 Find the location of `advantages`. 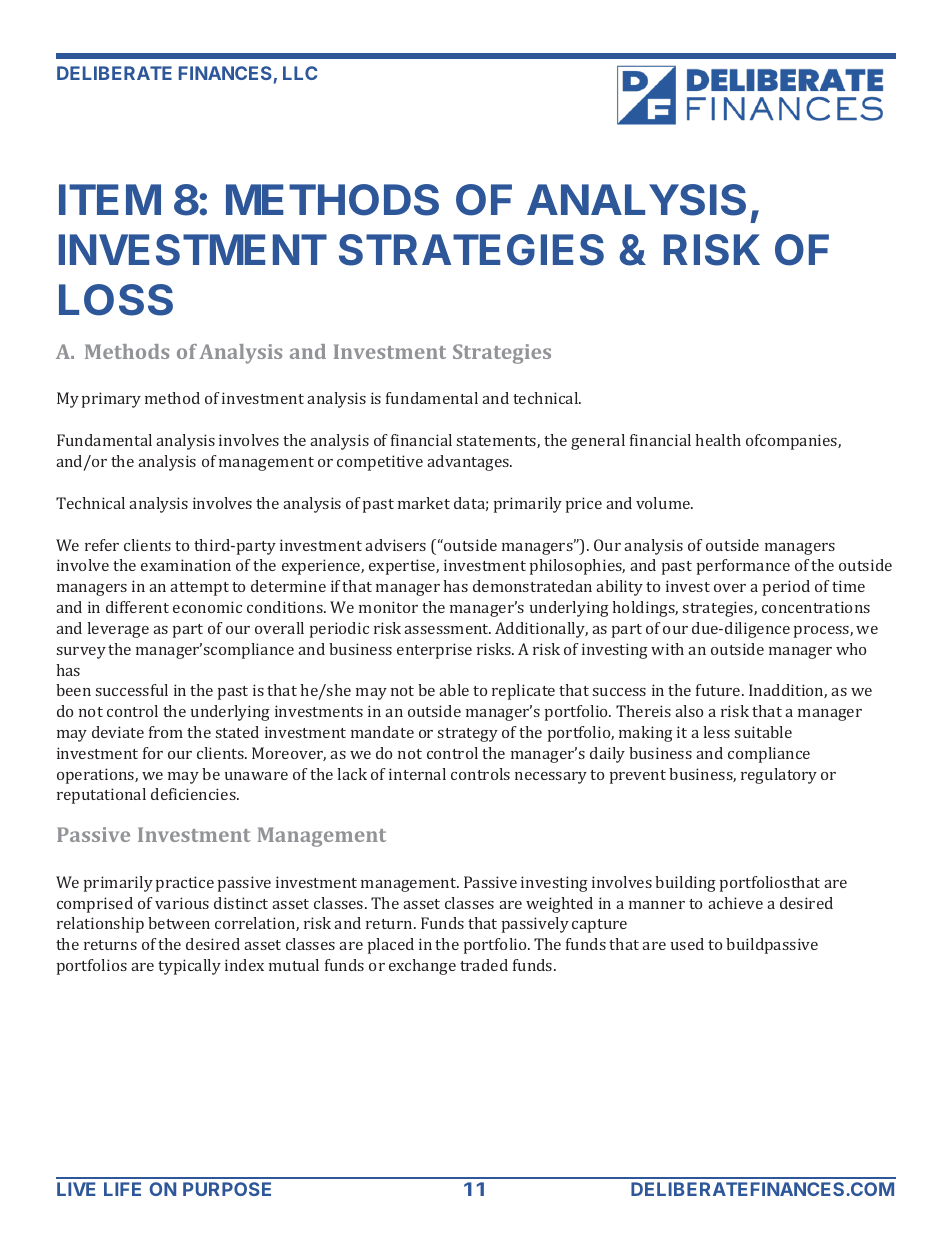

advantages is located at coordinates (469, 463).
